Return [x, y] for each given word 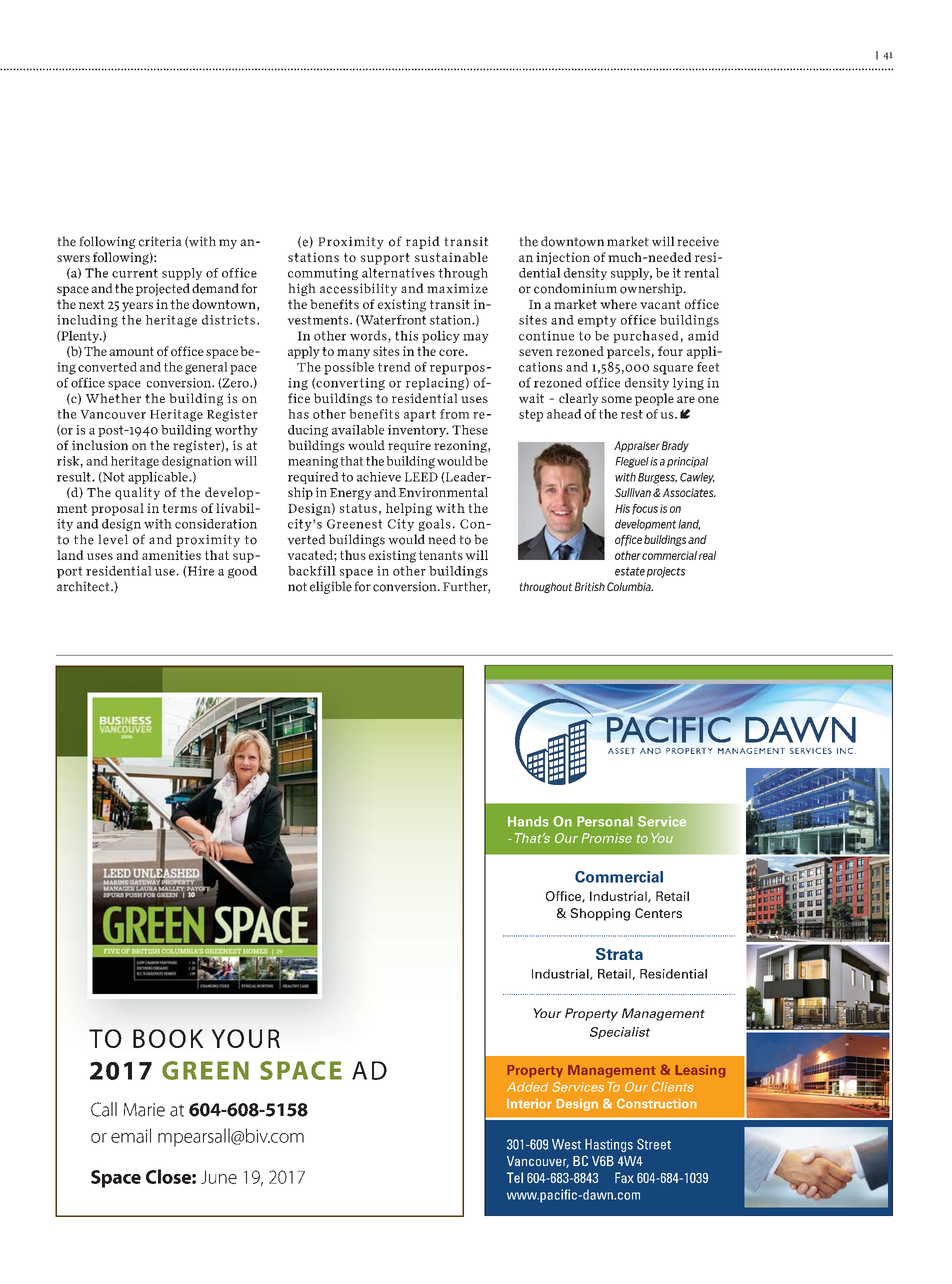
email [131, 1135]
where [618, 304]
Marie [144, 1110]
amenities [171, 555]
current [135, 273]
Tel [515, 1177]
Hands [528, 821]
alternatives [398, 273]
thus [353, 555]
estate [630, 571]
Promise [606, 838]
